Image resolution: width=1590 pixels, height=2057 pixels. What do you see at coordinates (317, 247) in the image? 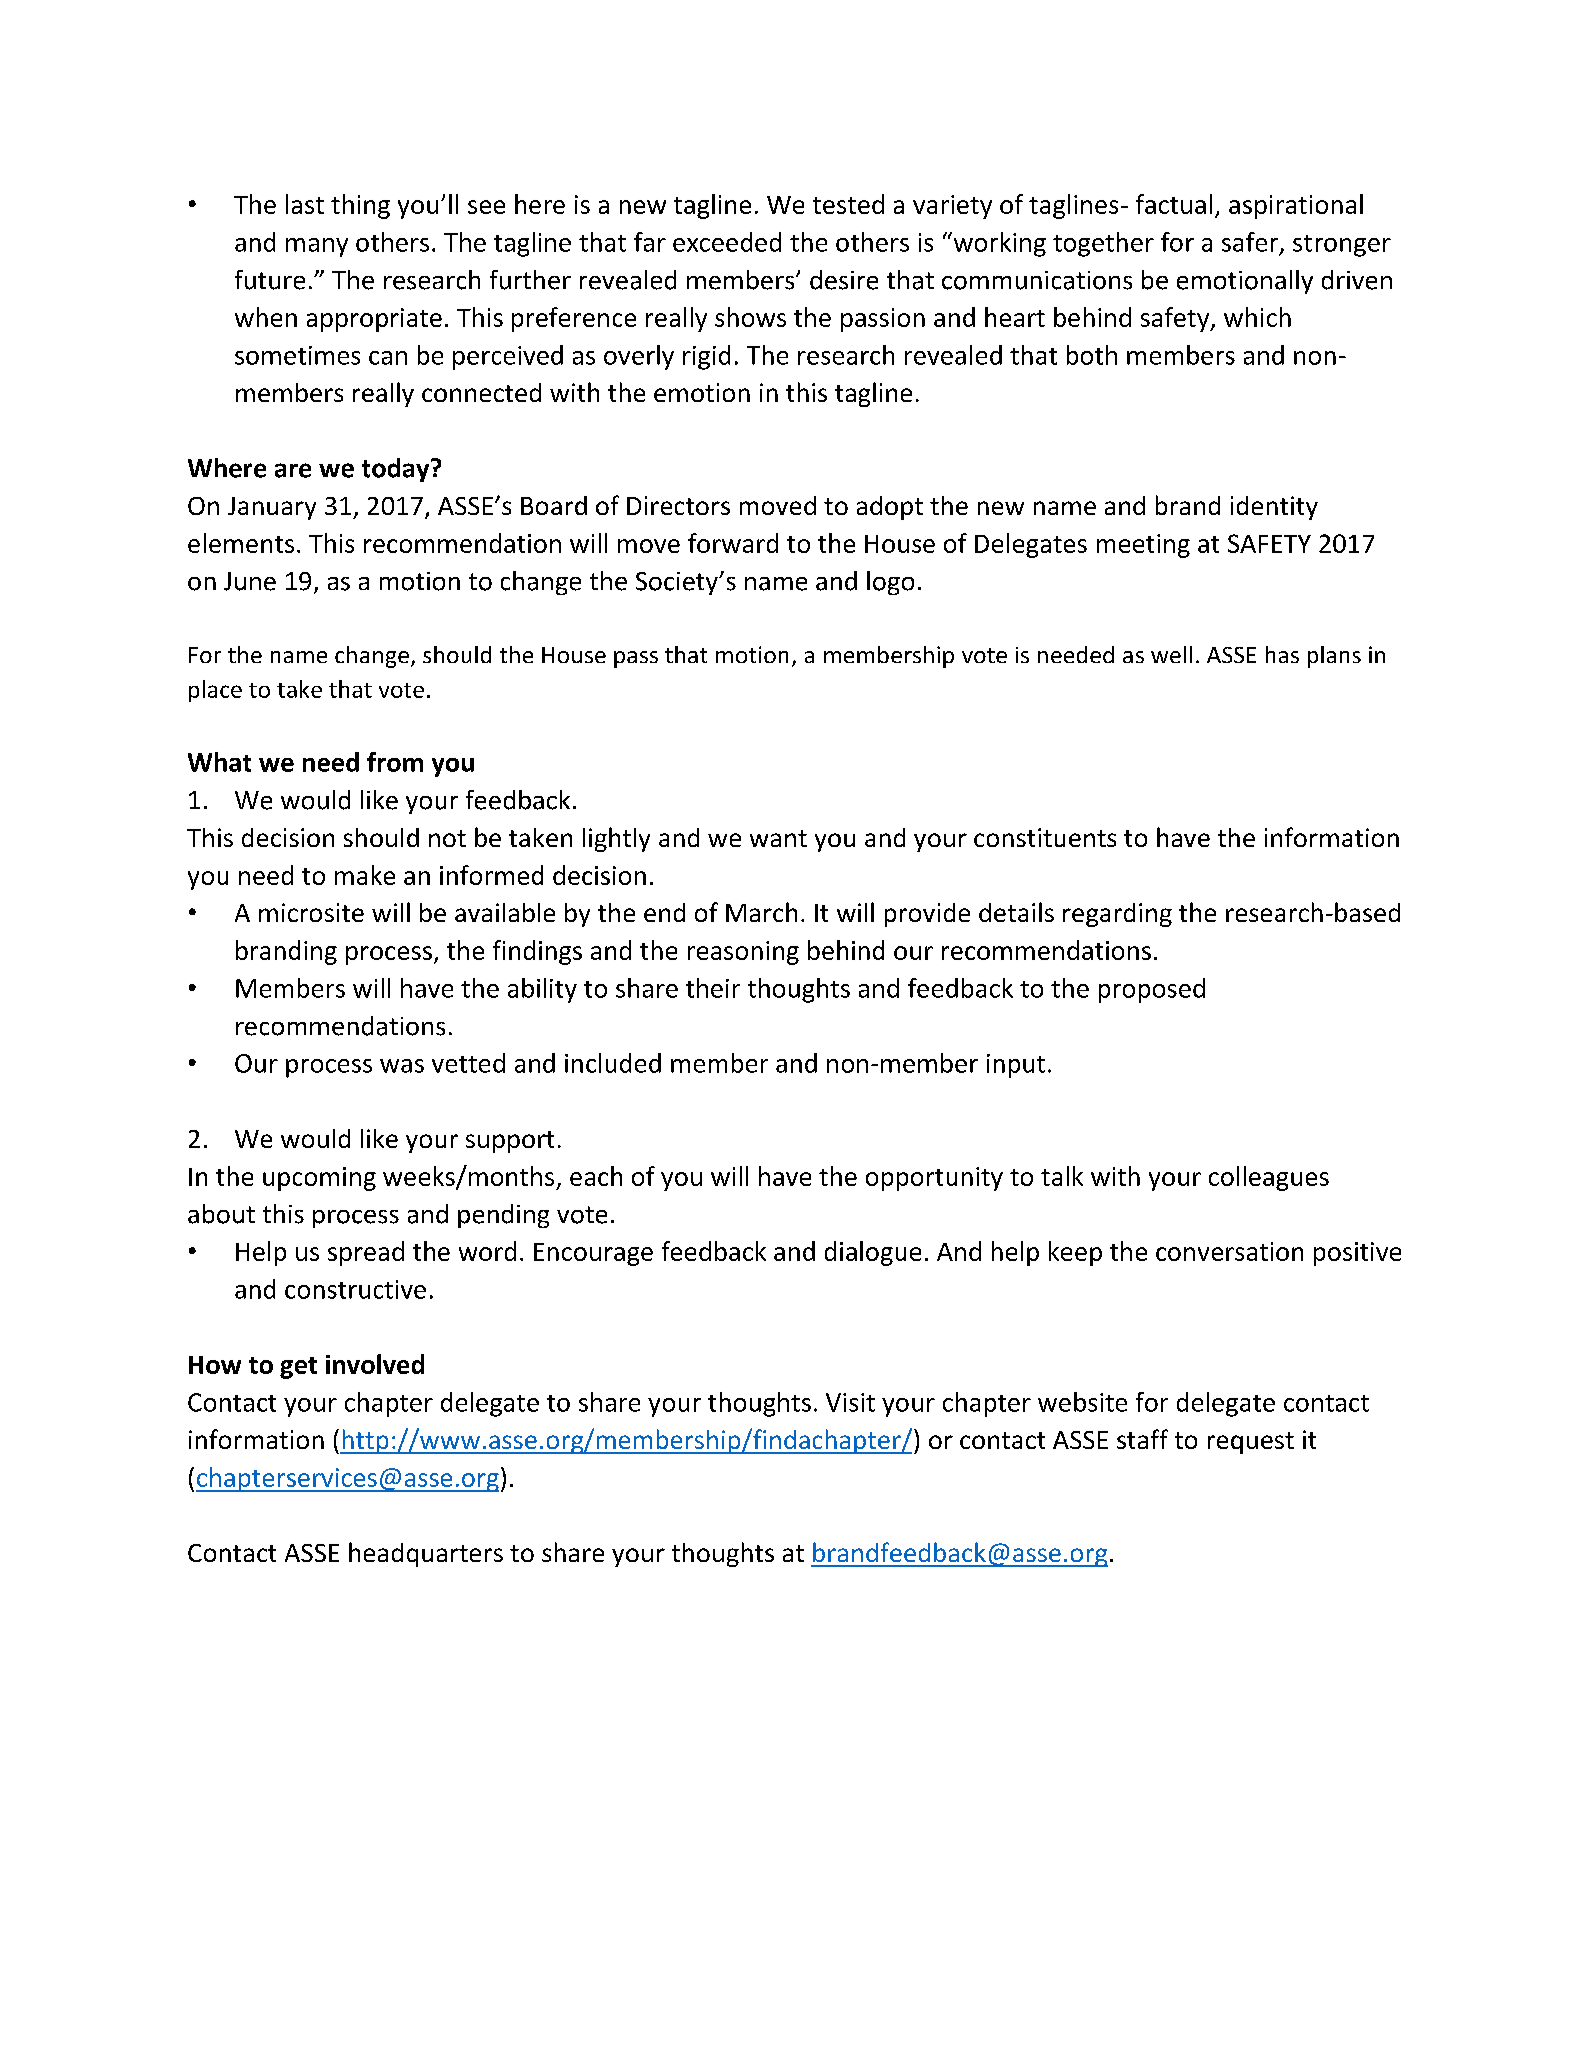
I see `many` at bounding box center [317, 247].
